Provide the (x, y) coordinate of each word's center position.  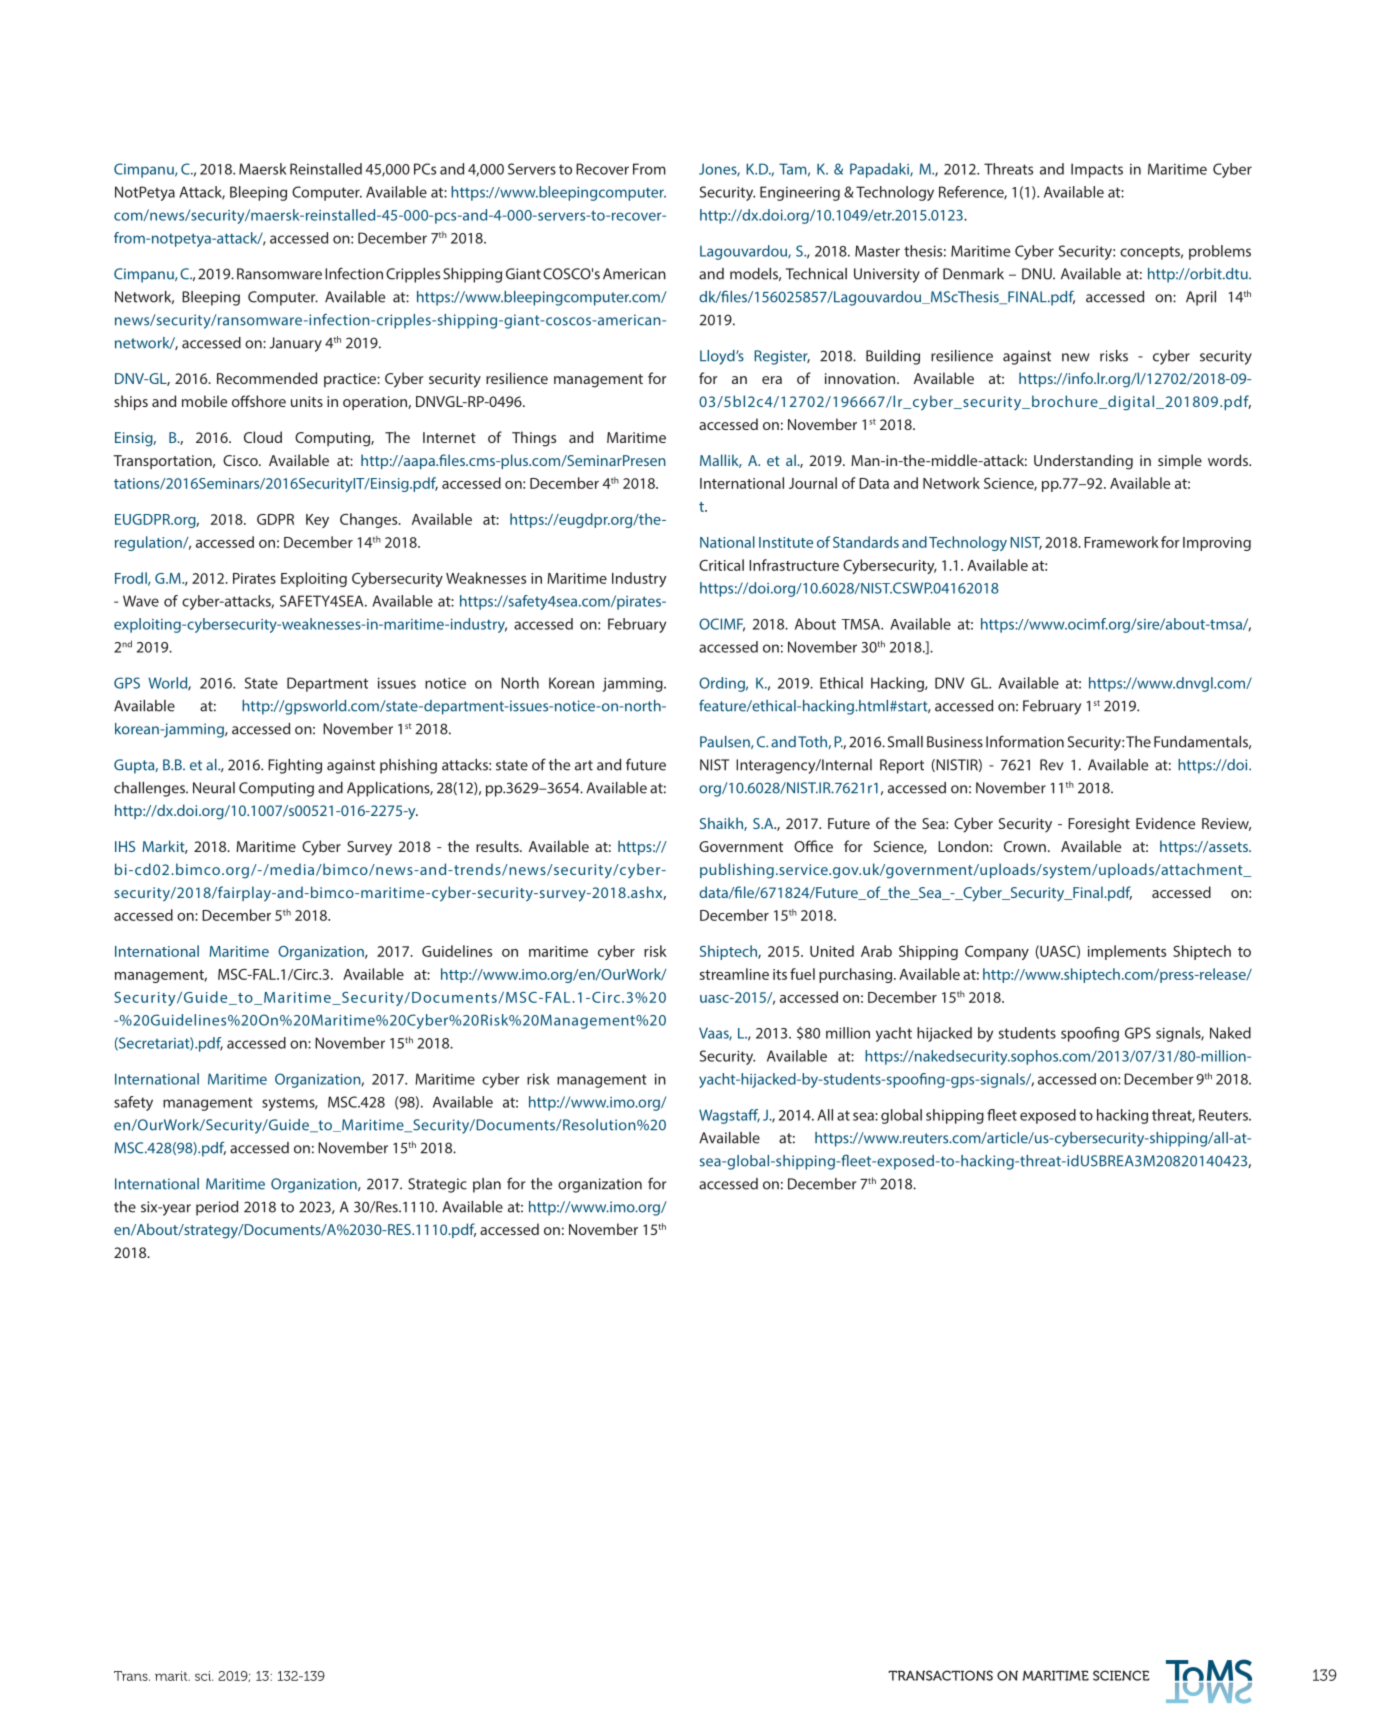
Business (955, 742)
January (295, 344)
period (217, 1208)
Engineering (800, 193)
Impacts (1097, 170)
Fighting (295, 766)
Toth (813, 742)
